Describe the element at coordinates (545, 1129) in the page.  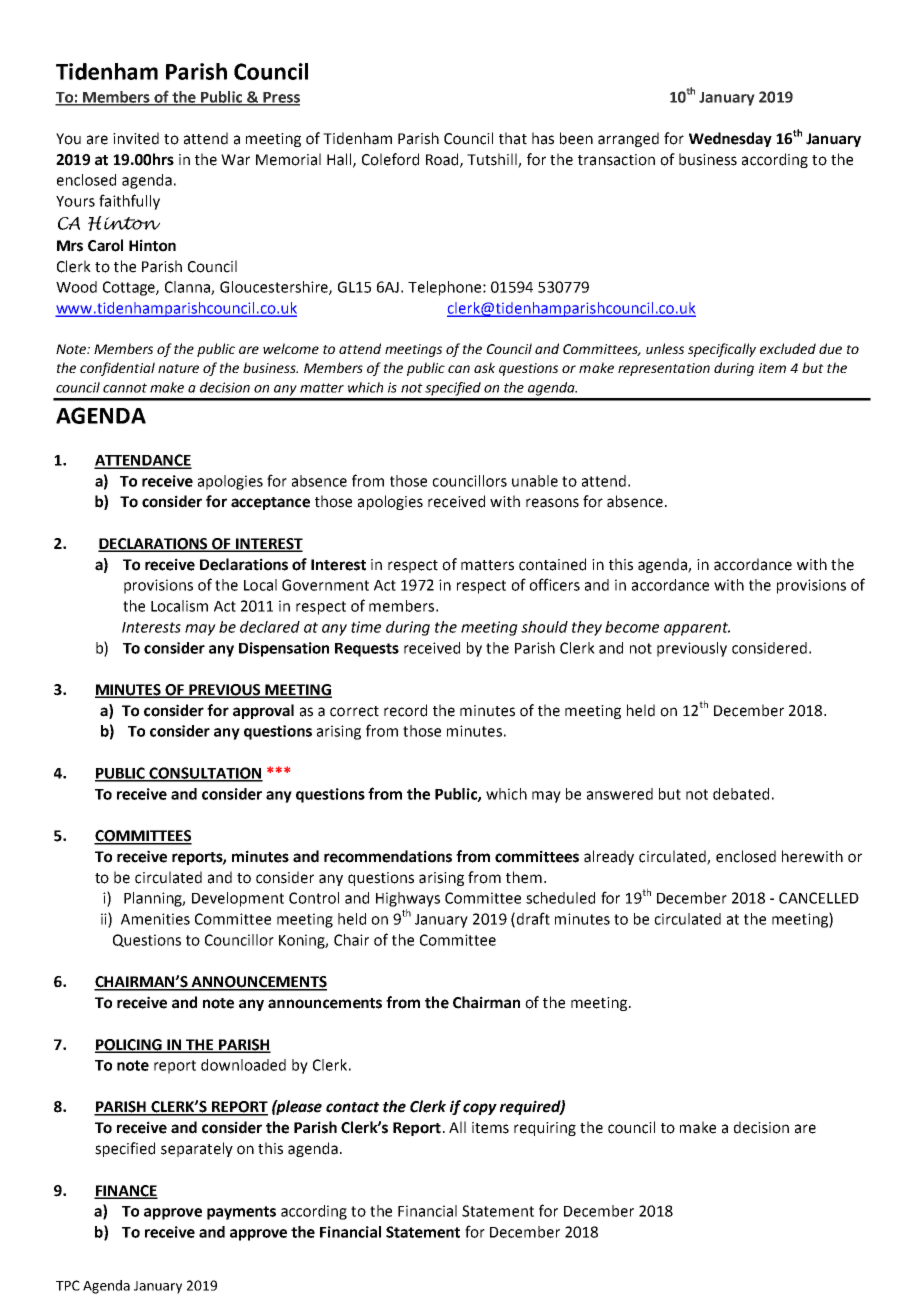
I see `requiring` at that location.
